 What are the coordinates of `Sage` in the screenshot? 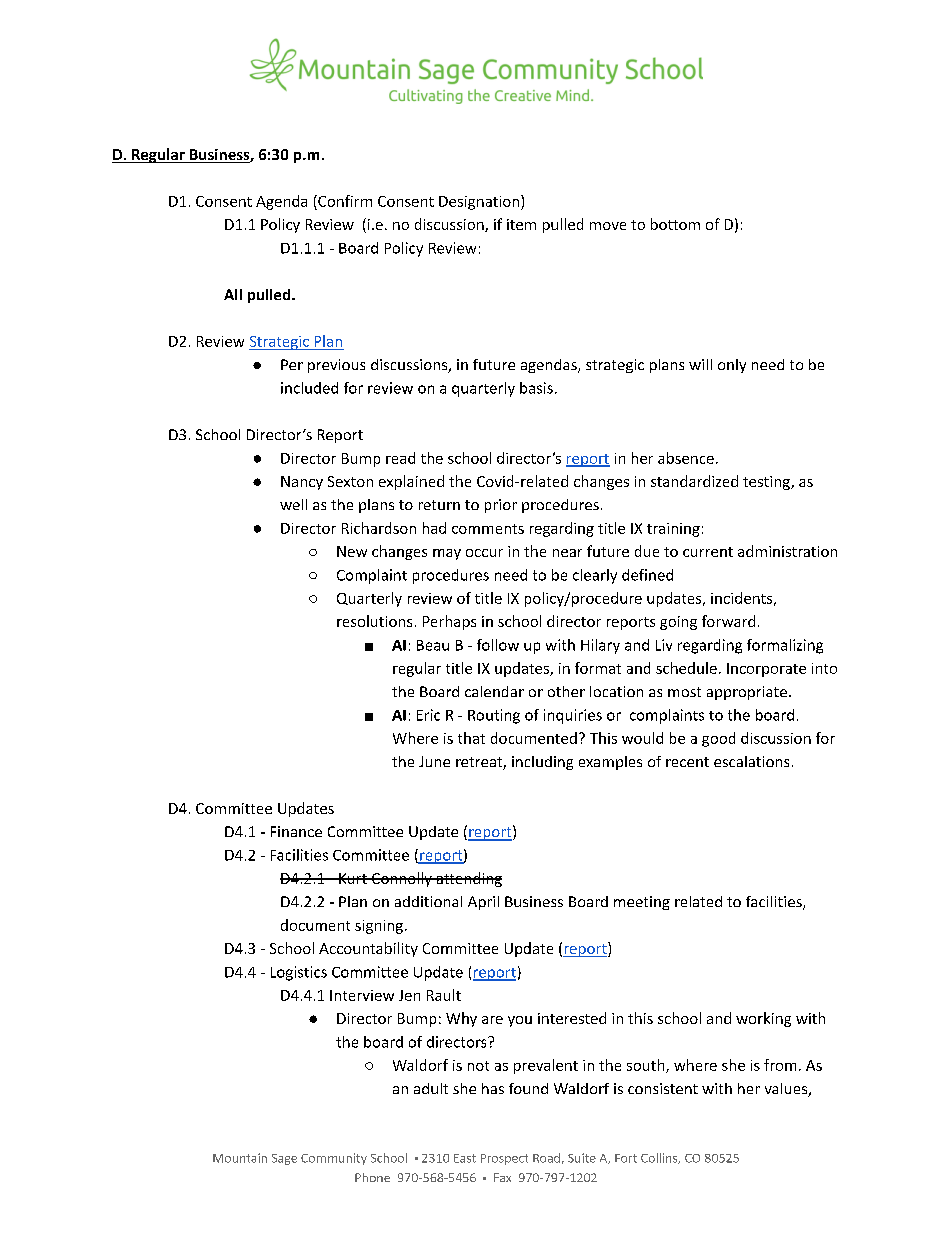 It's located at (284, 1159).
